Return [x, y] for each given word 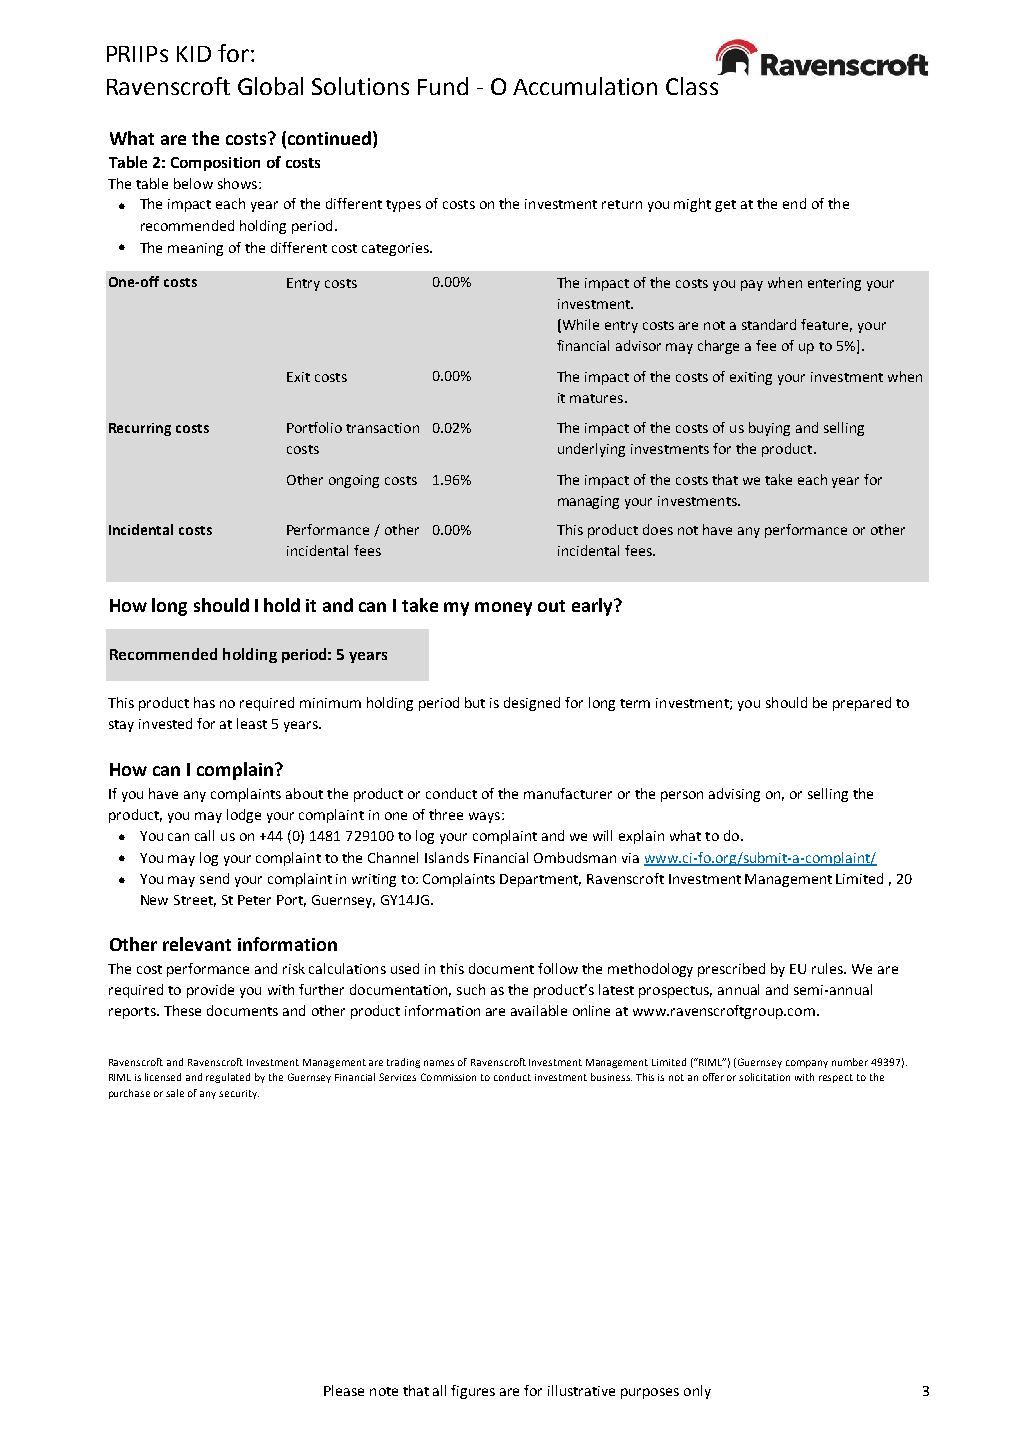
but [475, 702]
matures [596, 398]
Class [692, 86]
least [252, 723]
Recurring [140, 429]
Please [344, 1390]
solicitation [764, 1077]
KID [194, 54]
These [182, 1010]
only [697, 1392]
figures [473, 1392]
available [539, 1010]
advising [734, 795]
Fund [443, 86]
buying [769, 429]
